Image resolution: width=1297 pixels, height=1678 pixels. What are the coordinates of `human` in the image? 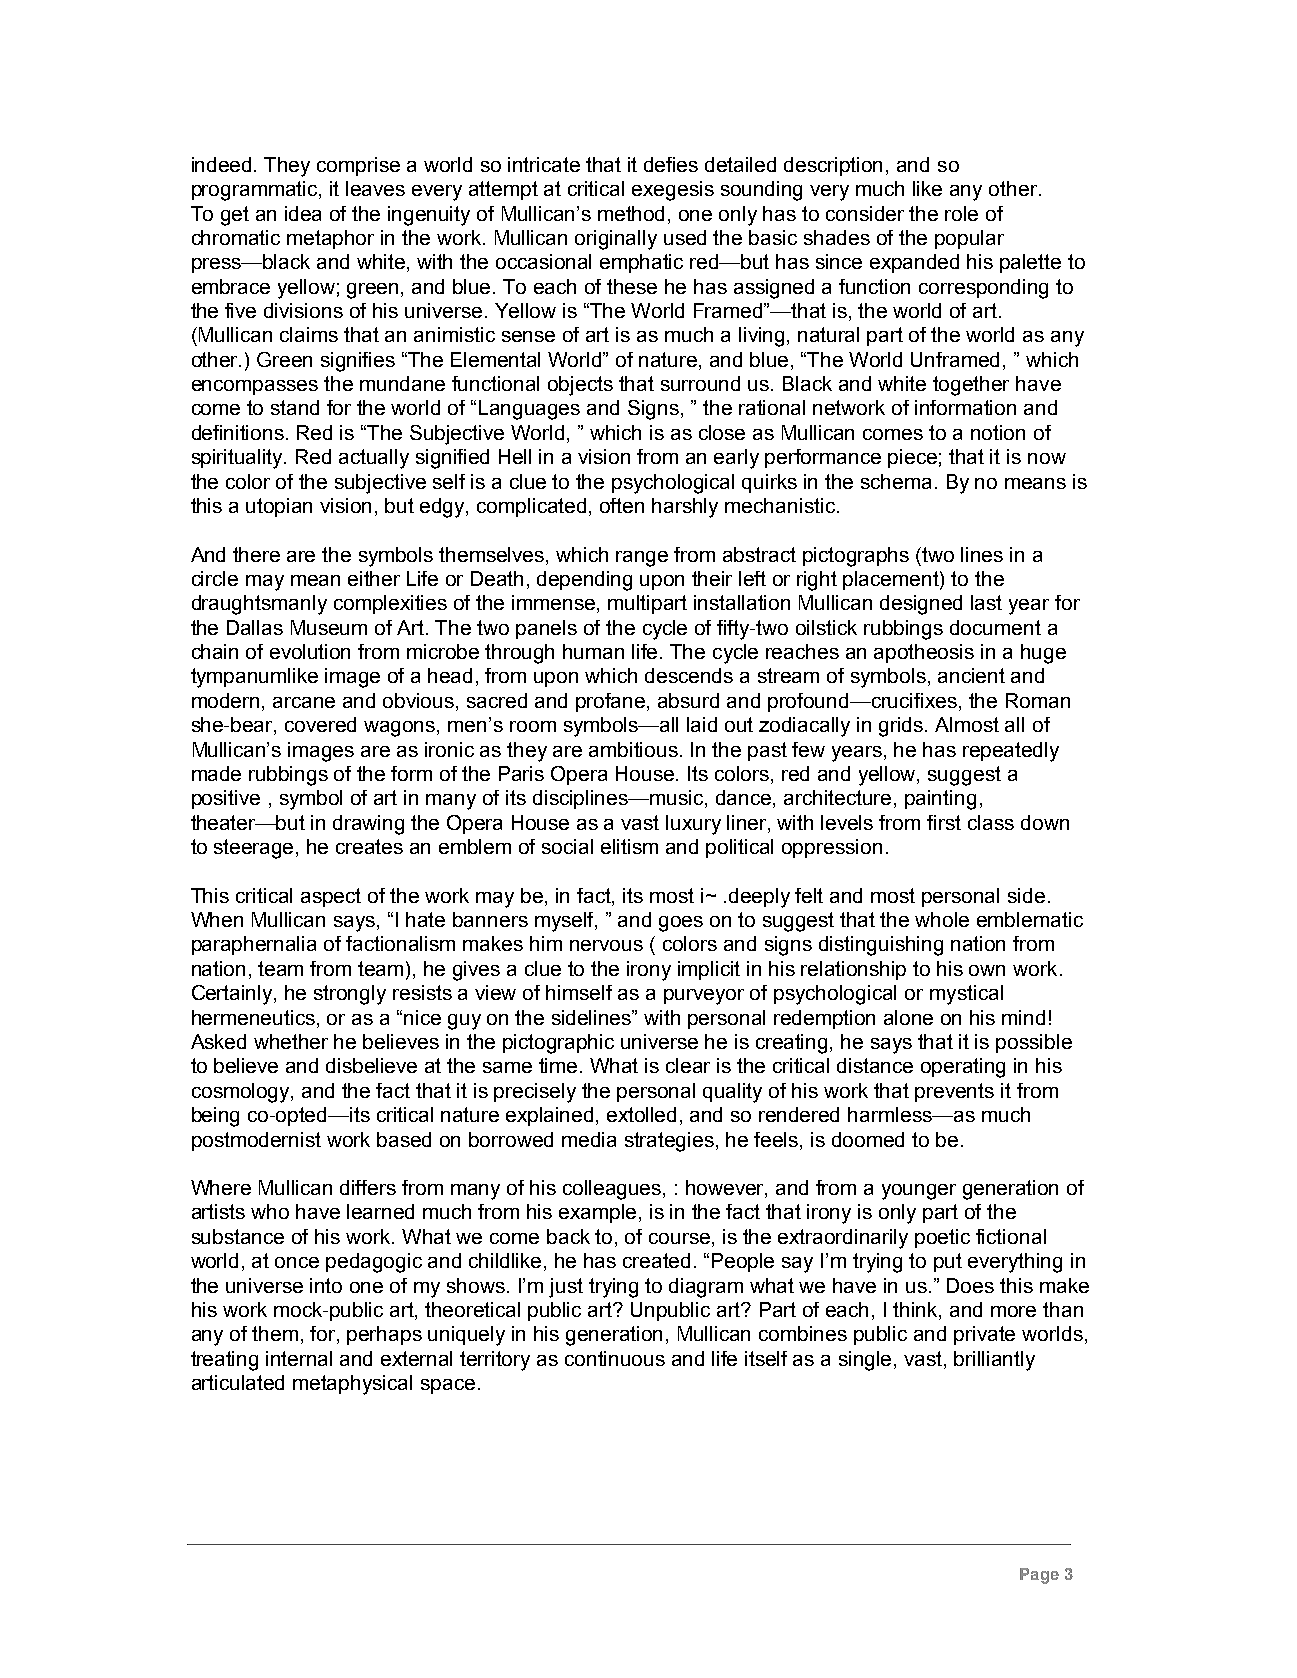 It's located at (593, 651).
